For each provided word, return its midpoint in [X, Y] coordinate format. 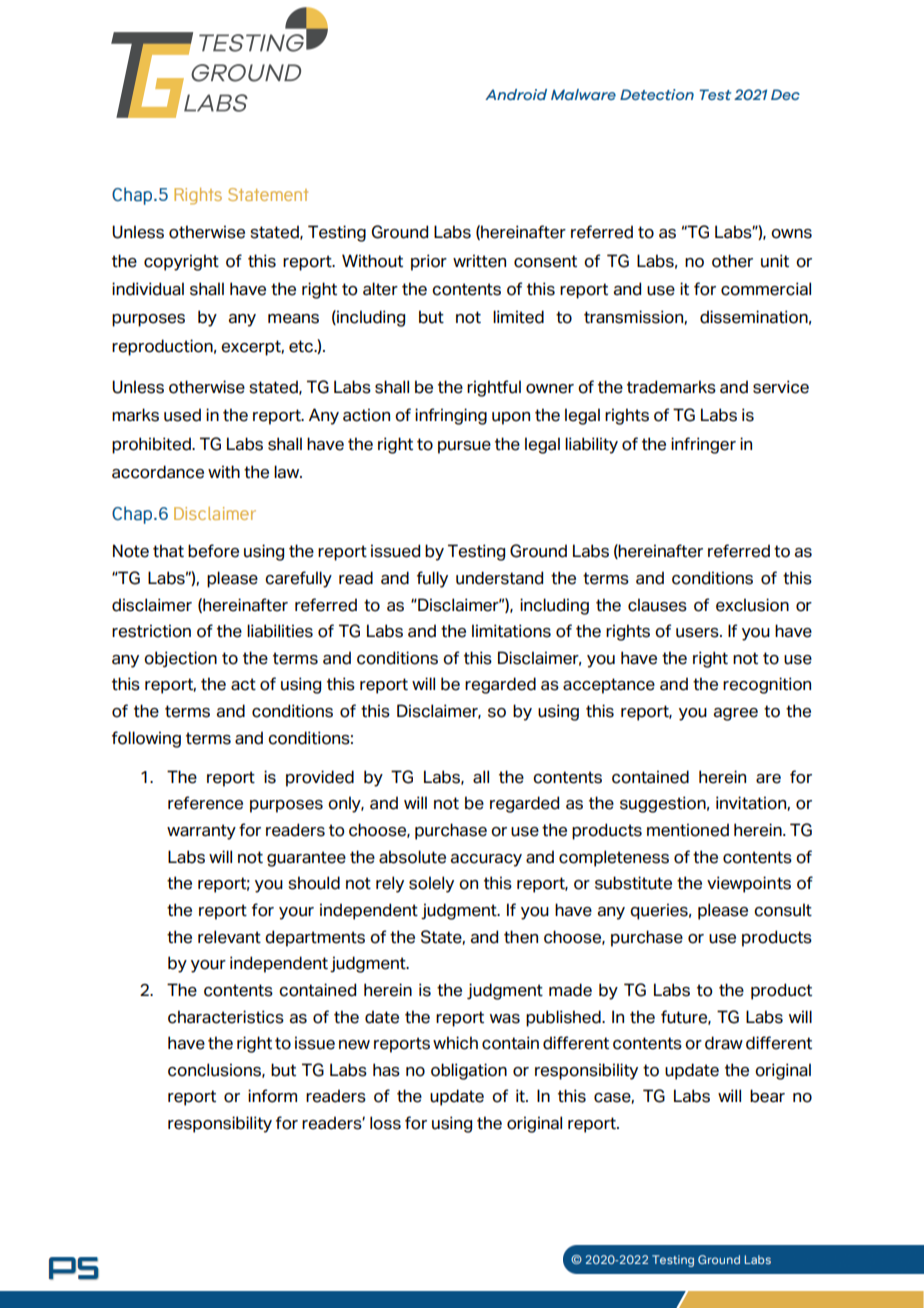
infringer [703, 445]
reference [205, 803]
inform [272, 1096]
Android [516, 94]
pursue [464, 447]
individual [148, 289]
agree [736, 714]
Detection [657, 94]
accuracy [486, 860]
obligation [469, 1071]
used [182, 415]
